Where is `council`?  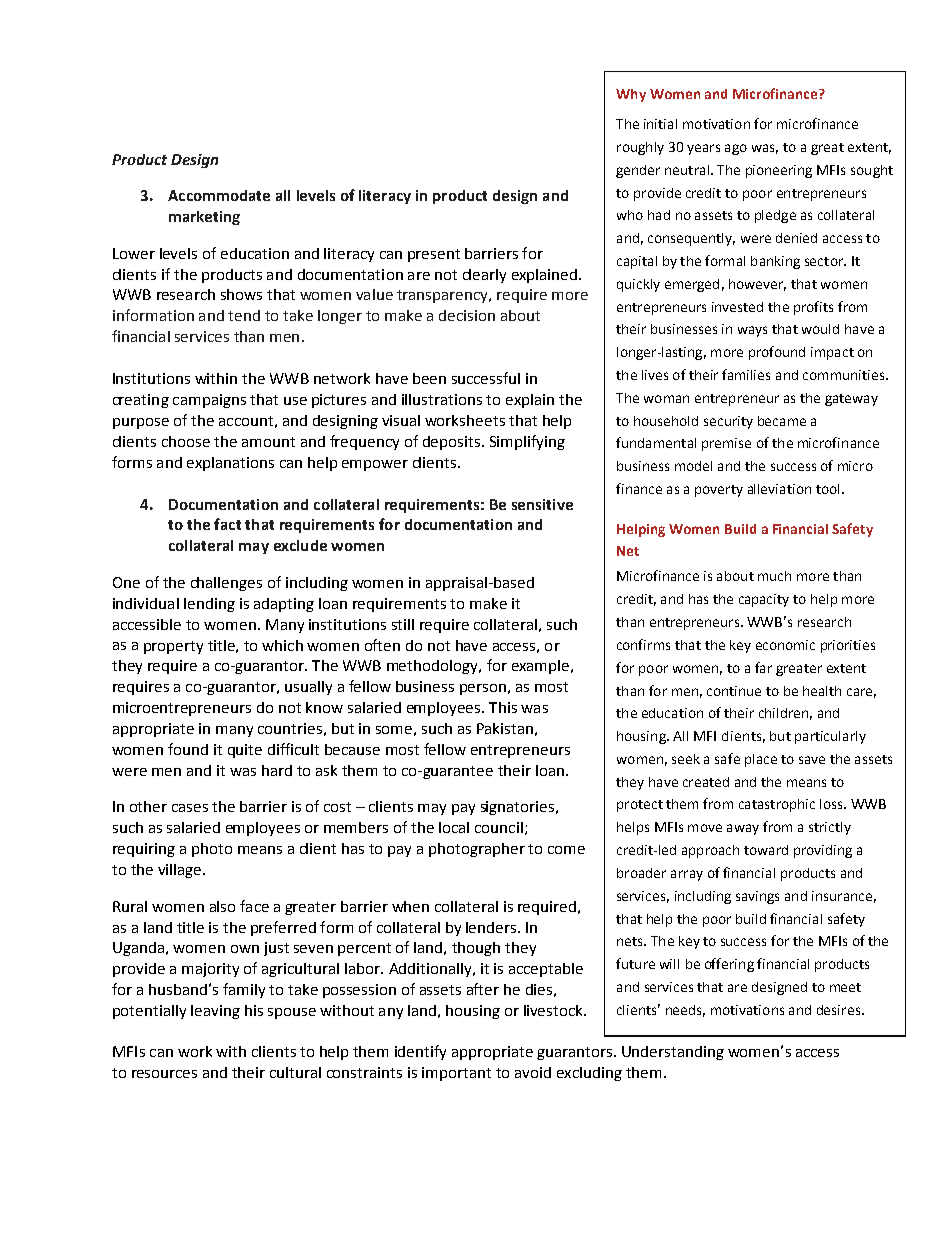 council is located at coordinates (499, 827).
